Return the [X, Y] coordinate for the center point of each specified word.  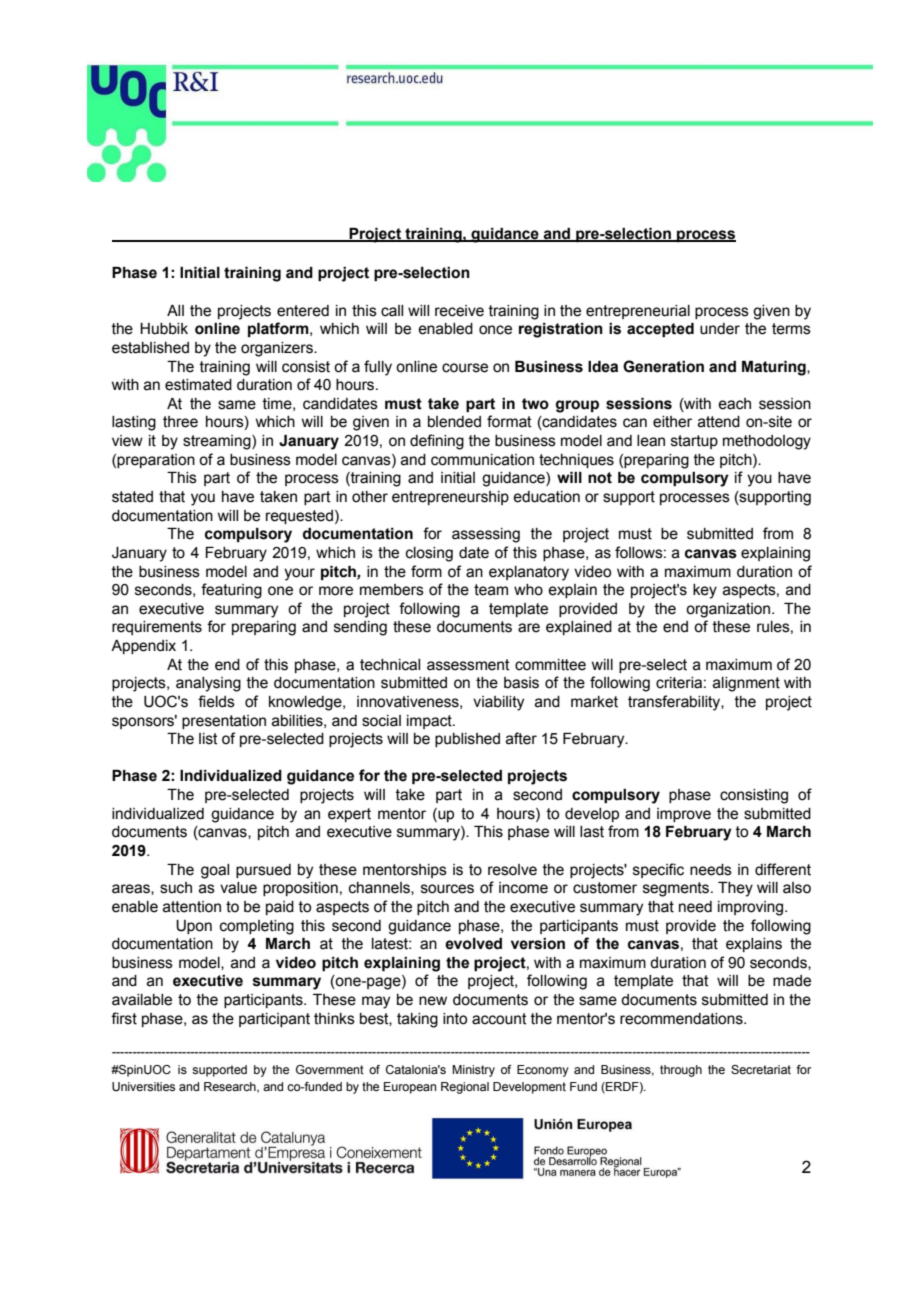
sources [447, 889]
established [150, 348]
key [705, 591]
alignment [746, 684]
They [735, 889]
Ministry [473, 1071]
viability [498, 703]
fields [216, 701]
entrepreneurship [450, 498]
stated [132, 497]
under [720, 329]
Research [231, 1087]
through [681, 1071]
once [495, 330]
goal [215, 871]
